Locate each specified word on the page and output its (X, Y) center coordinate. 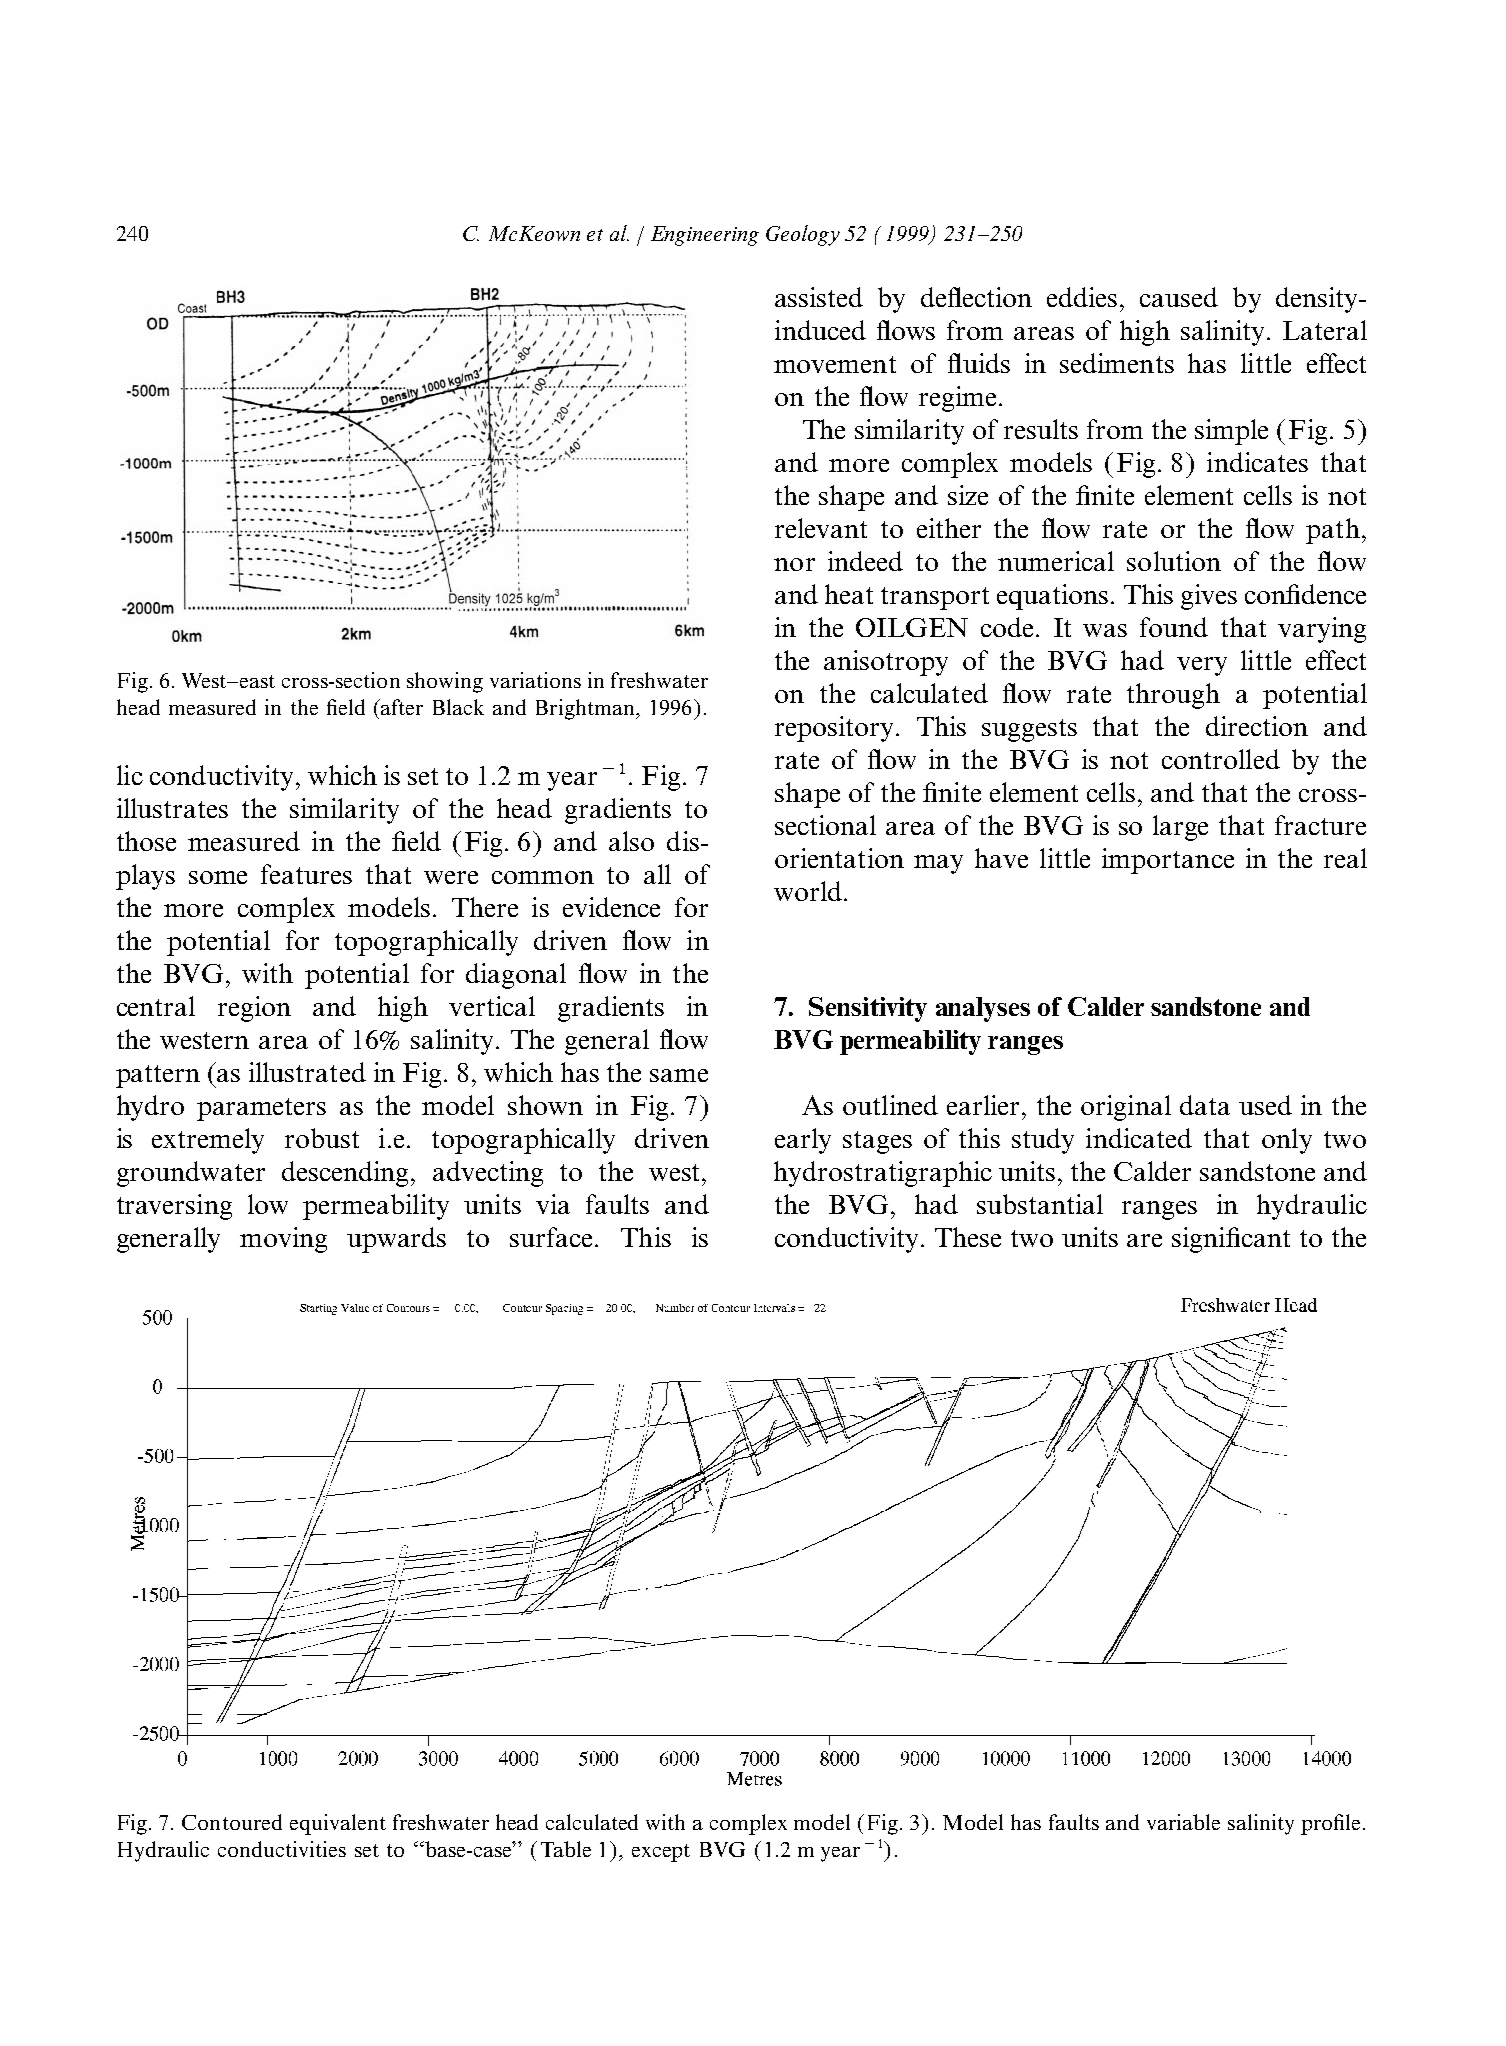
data (1205, 1105)
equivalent (338, 1824)
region (254, 1009)
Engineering (705, 236)
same (679, 1075)
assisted (819, 297)
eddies (1084, 297)
